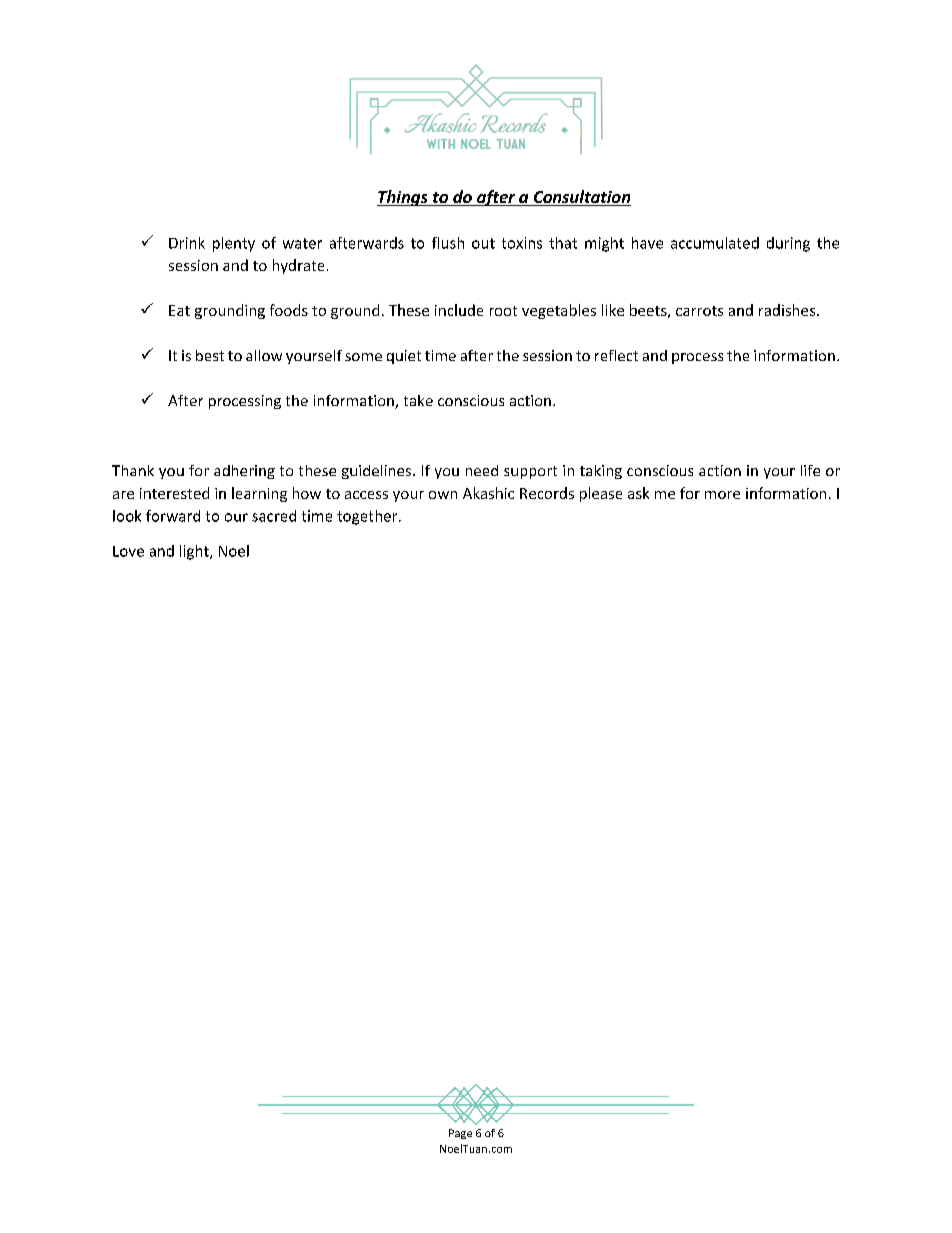 The image size is (952, 1233). What do you see at coordinates (638, 493) in the screenshot?
I see `ask` at bounding box center [638, 493].
